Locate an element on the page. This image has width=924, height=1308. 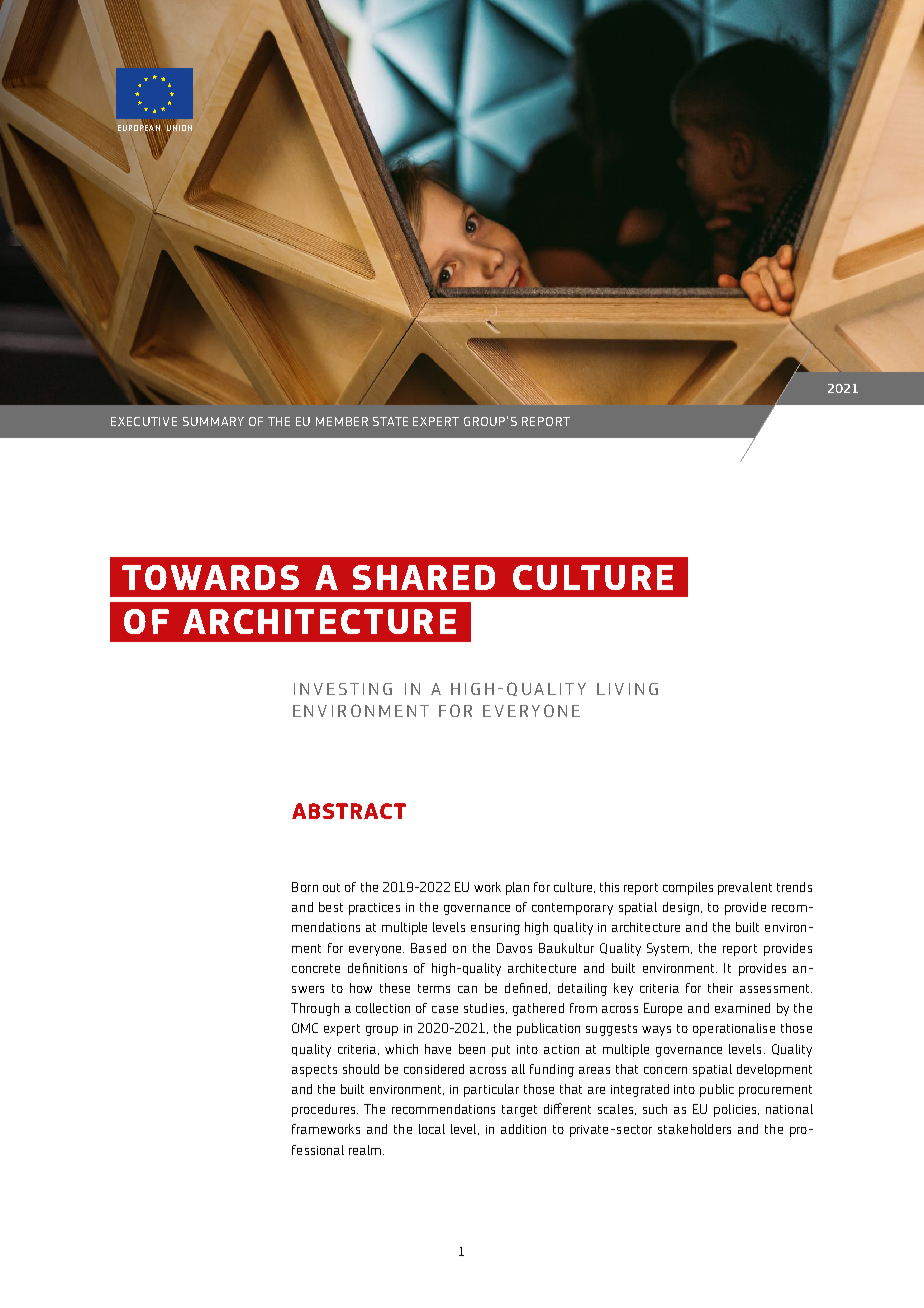
STATE is located at coordinates (390, 421).
